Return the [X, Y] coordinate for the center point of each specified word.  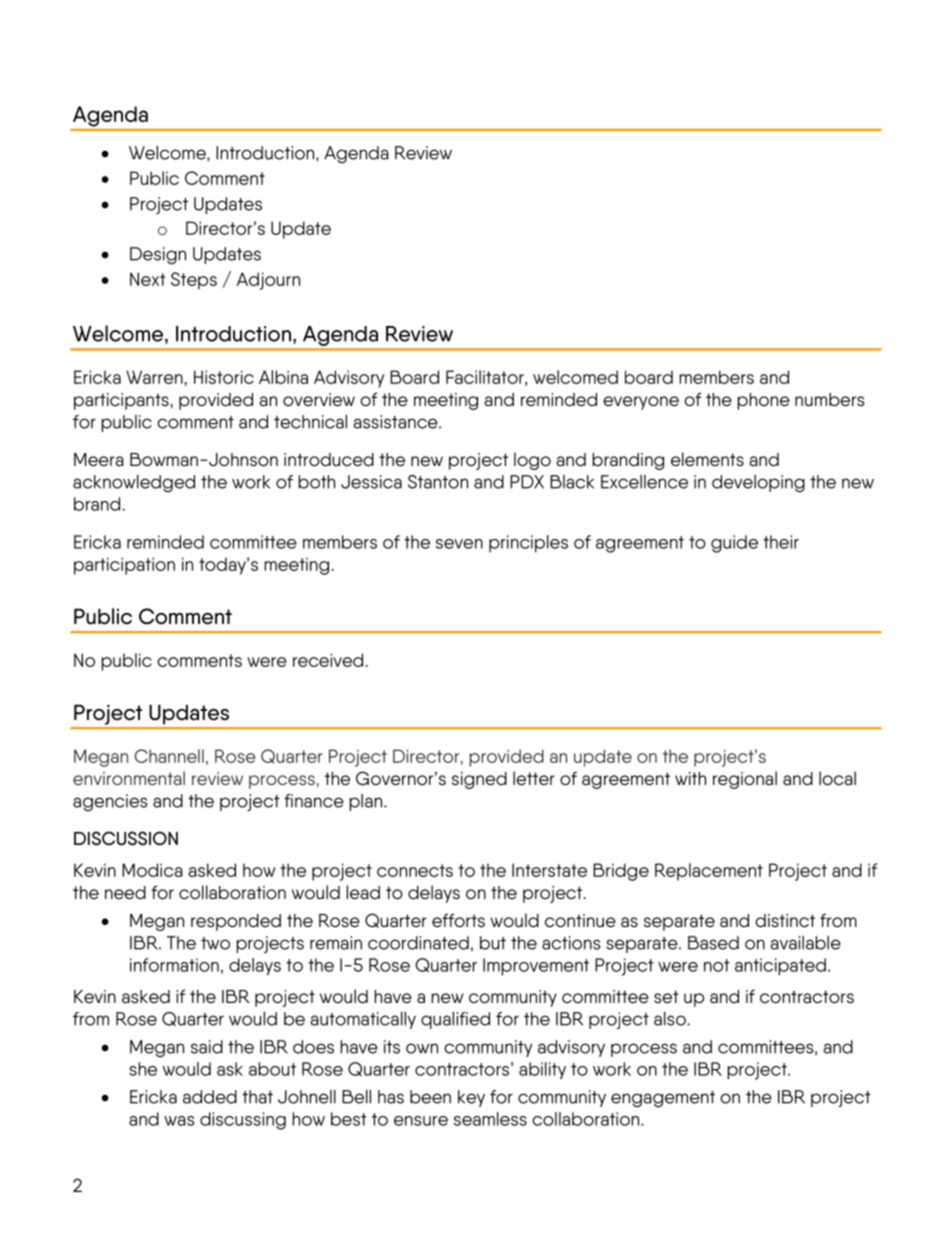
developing [758, 484]
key [471, 1098]
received [328, 660]
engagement [663, 1099]
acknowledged [134, 483]
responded [236, 922]
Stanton [438, 482]
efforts [458, 920]
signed [479, 780]
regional [745, 780]
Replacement [709, 872]
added [210, 1097]
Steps [194, 281]
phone [764, 401]
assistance [396, 422]
